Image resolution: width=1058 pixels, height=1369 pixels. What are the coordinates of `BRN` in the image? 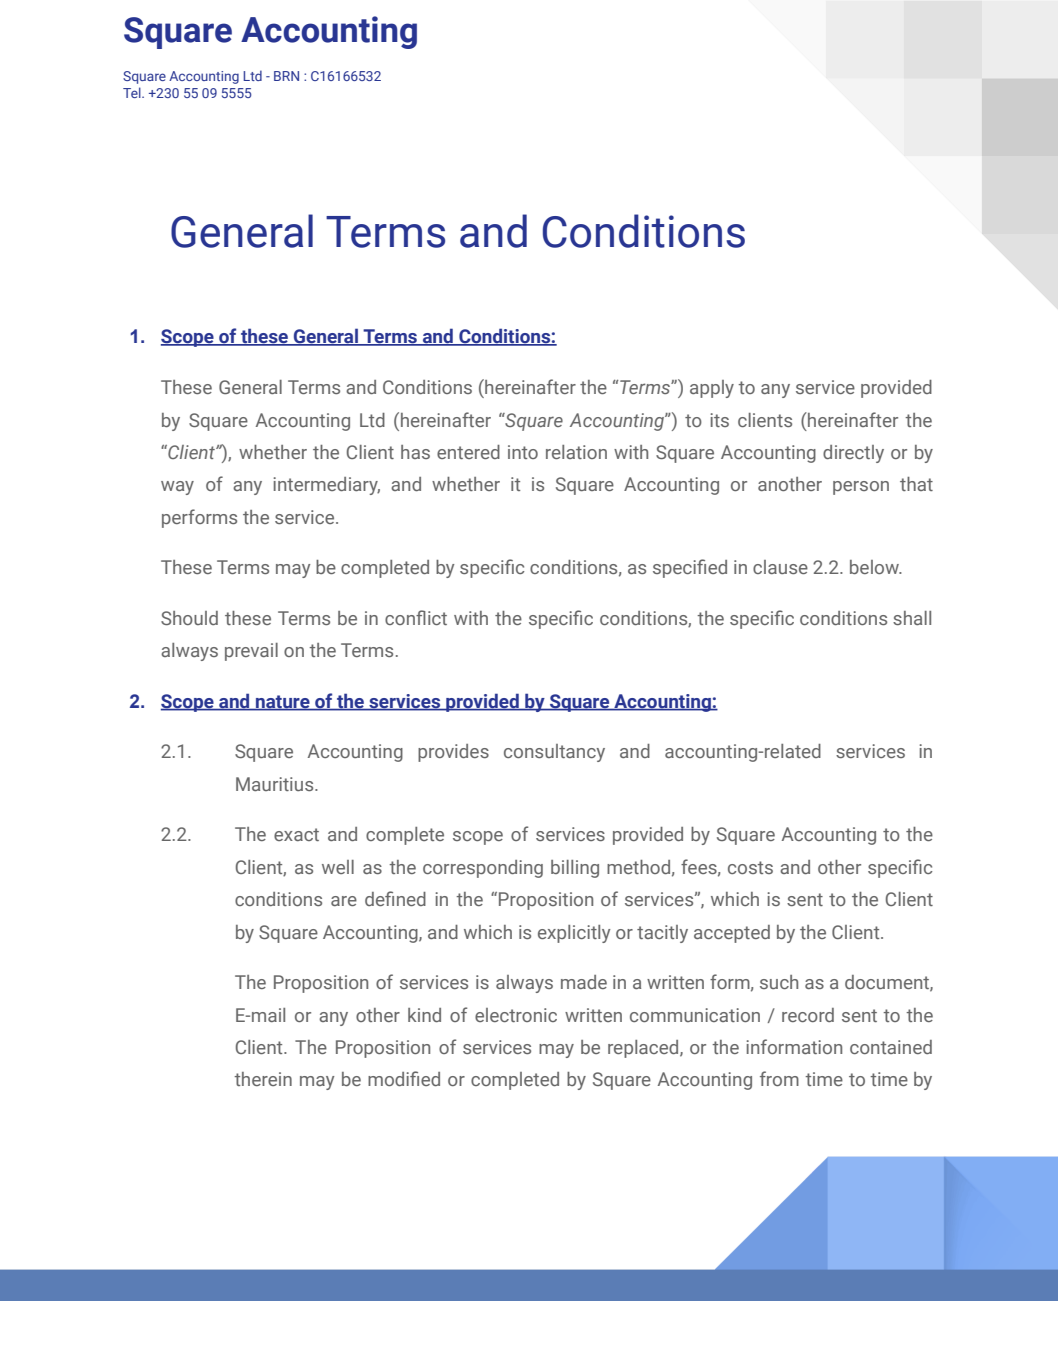 It's located at (286, 76).
